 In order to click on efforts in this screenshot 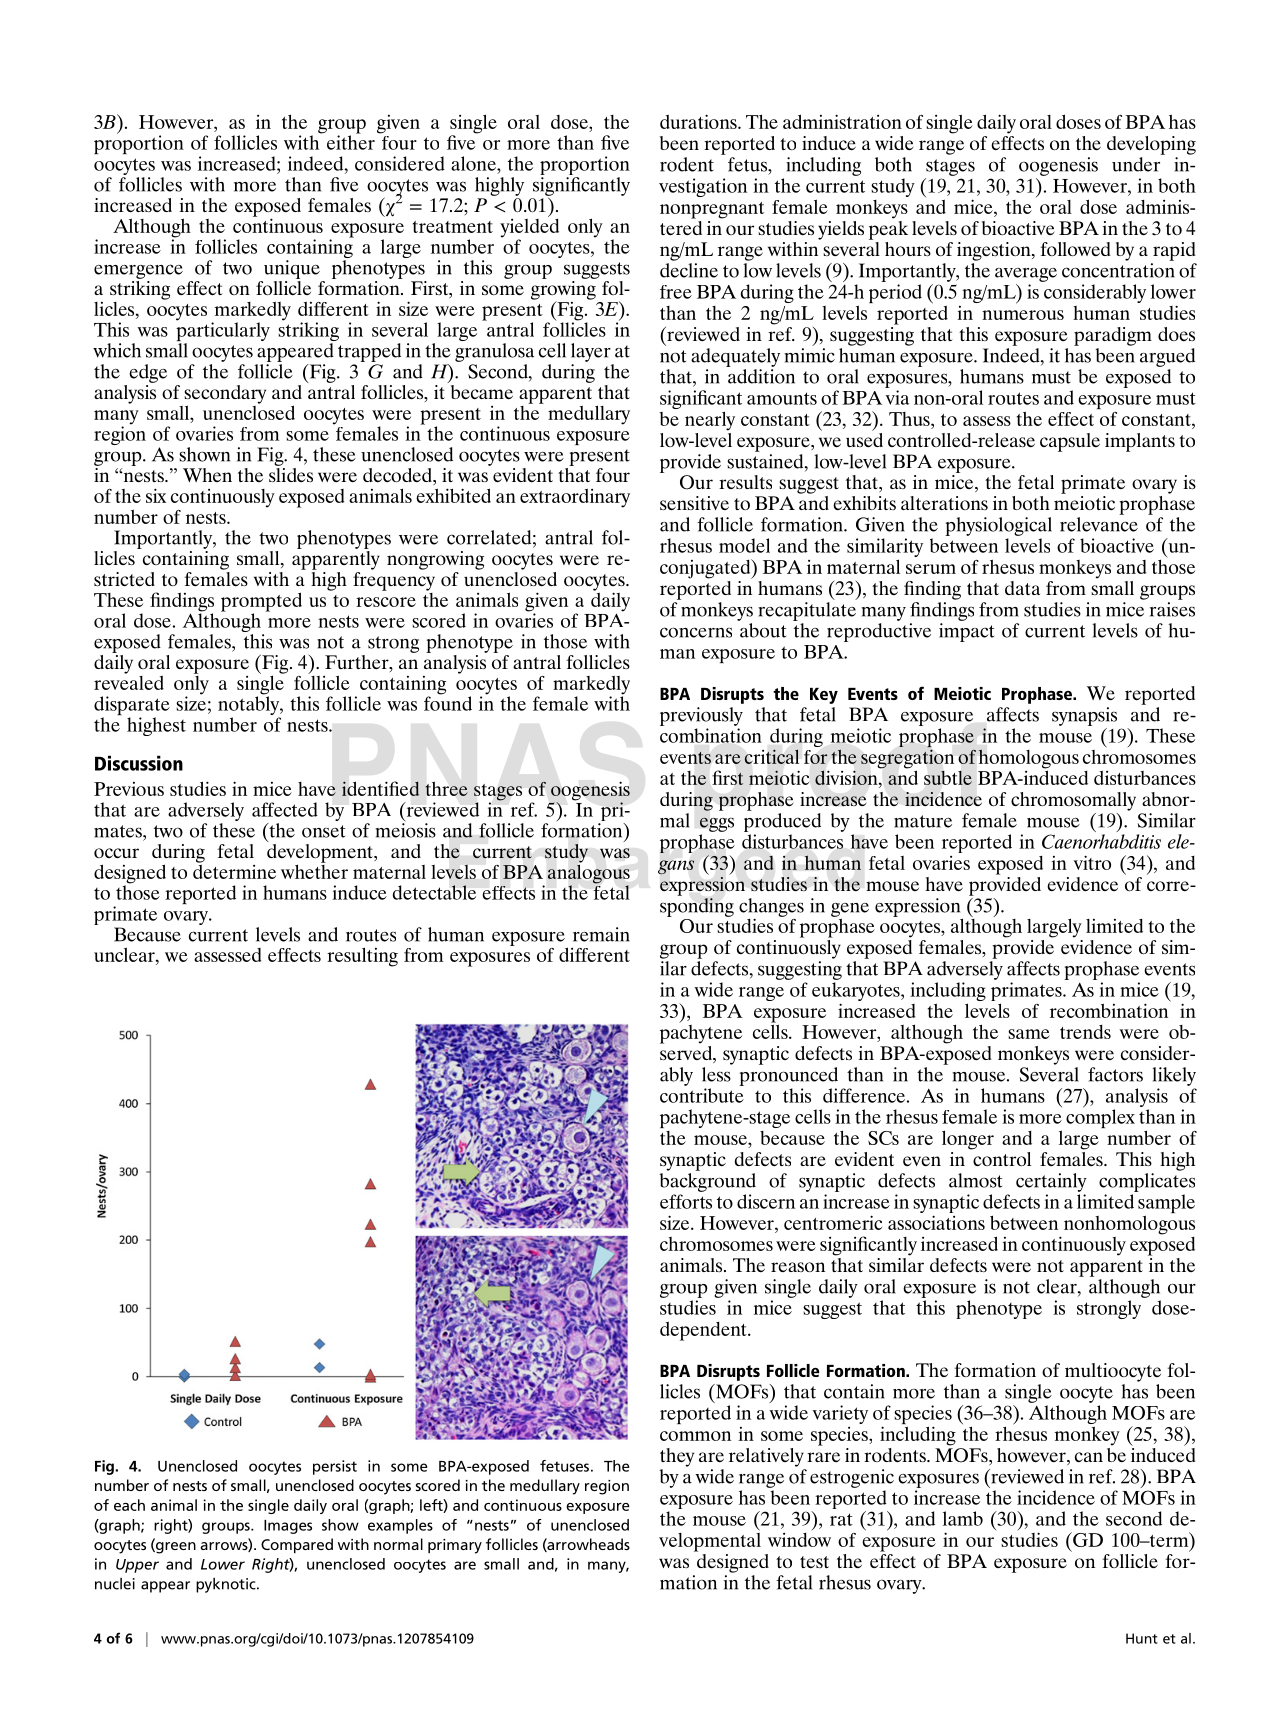, I will do `click(686, 1201)`.
